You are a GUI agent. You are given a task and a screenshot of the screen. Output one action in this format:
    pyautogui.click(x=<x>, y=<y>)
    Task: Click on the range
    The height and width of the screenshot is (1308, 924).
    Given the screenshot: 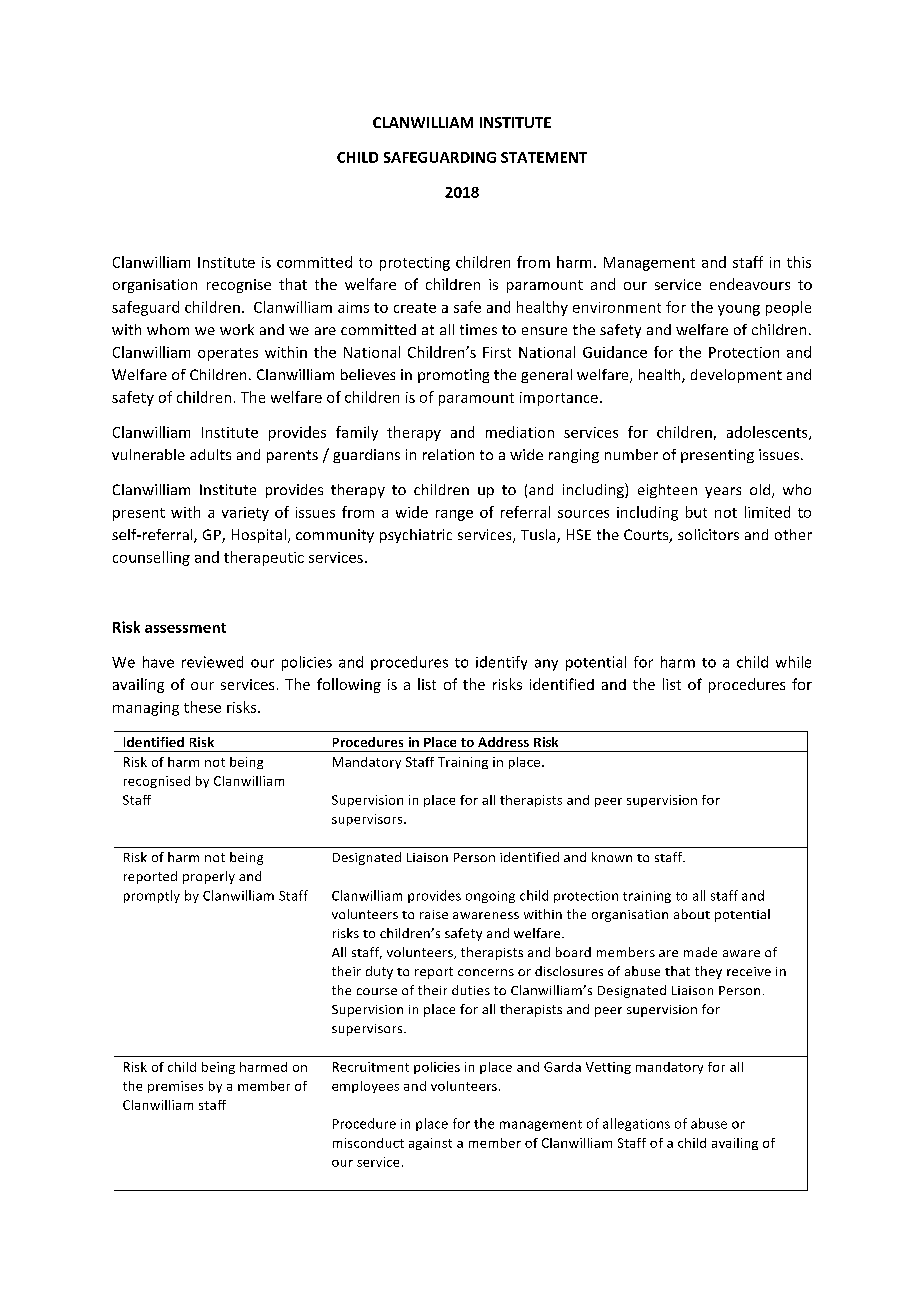 What is the action you would take?
    pyautogui.click(x=454, y=515)
